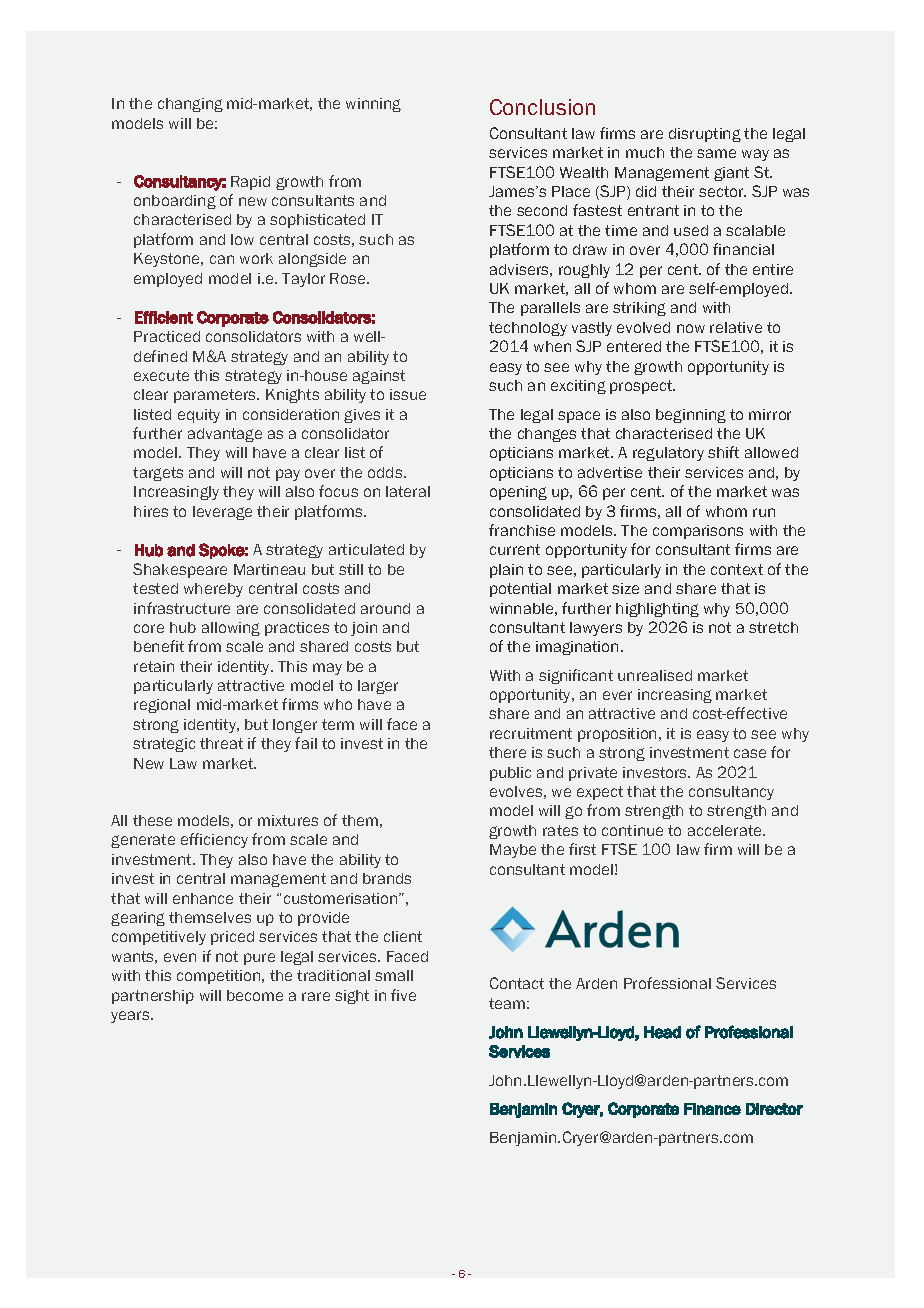 This screenshot has height=1308, width=924. I want to click on years, so click(131, 1017).
